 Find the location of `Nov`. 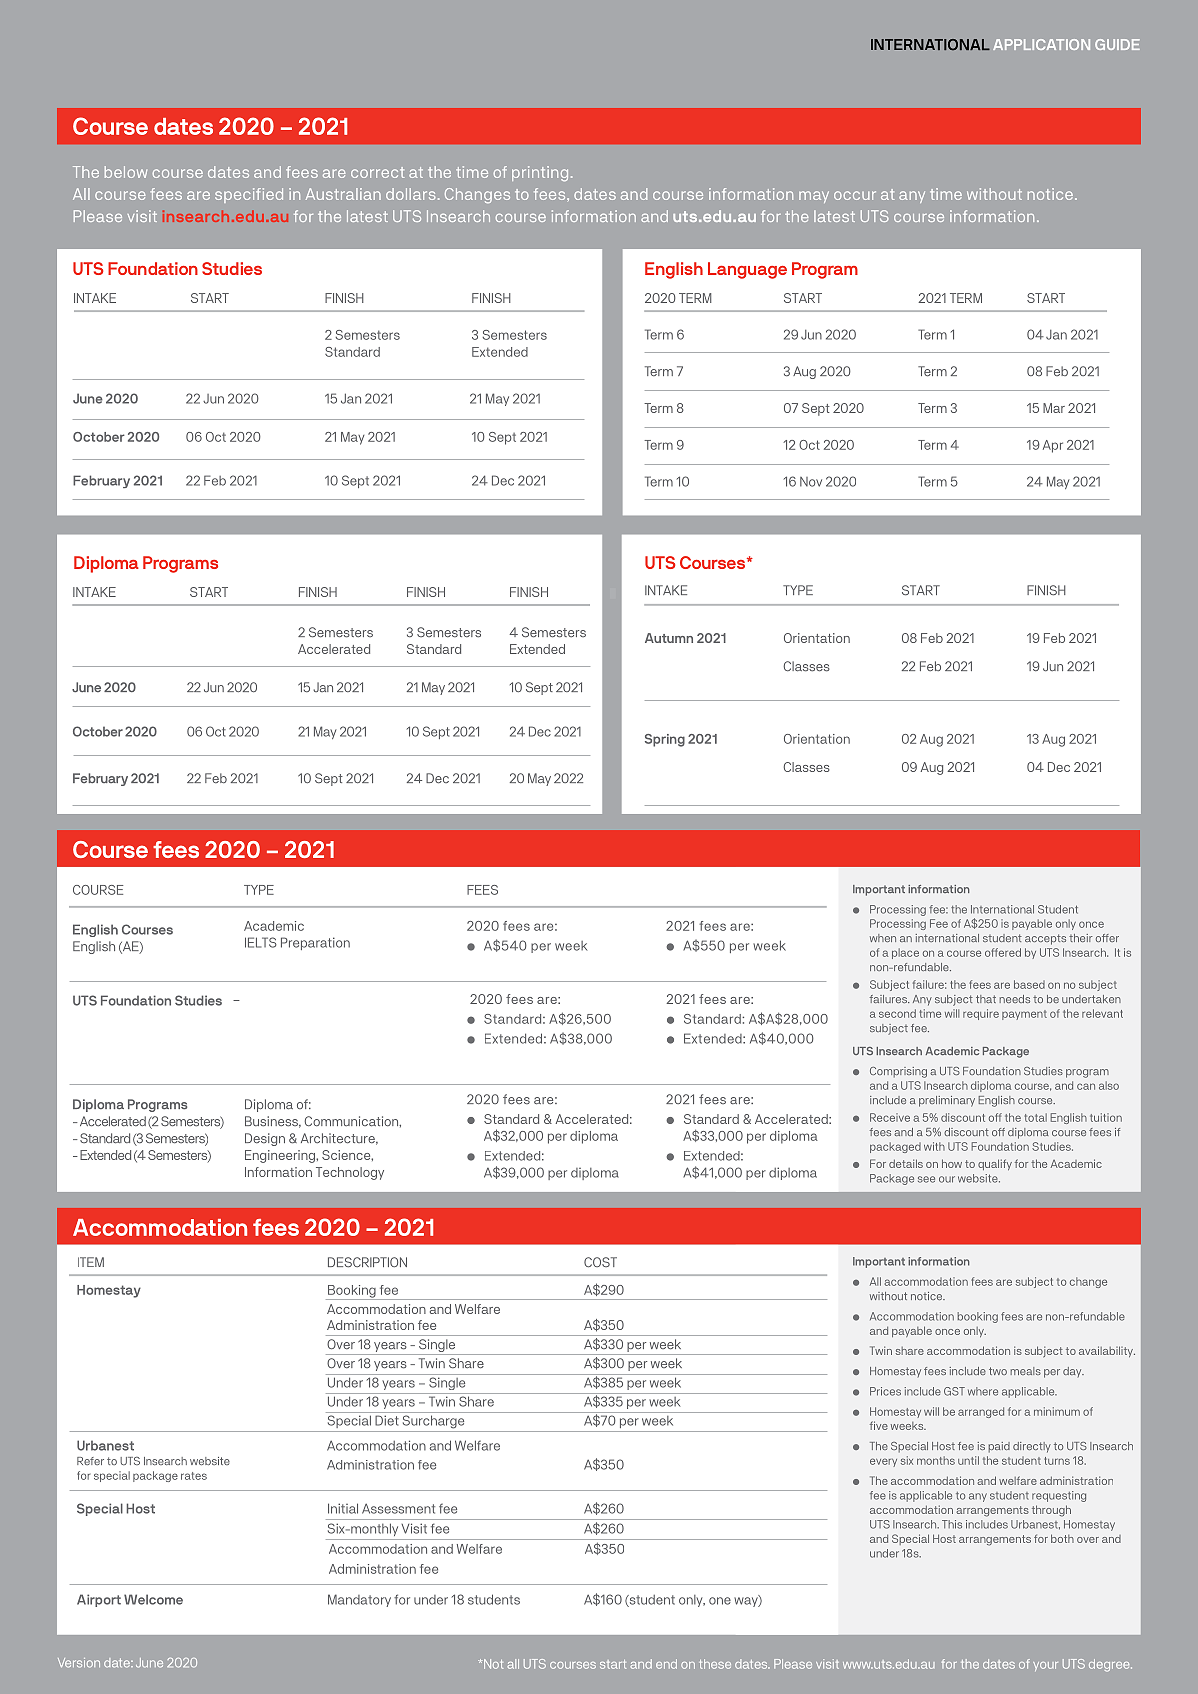

Nov is located at coordinates (811, 482).
